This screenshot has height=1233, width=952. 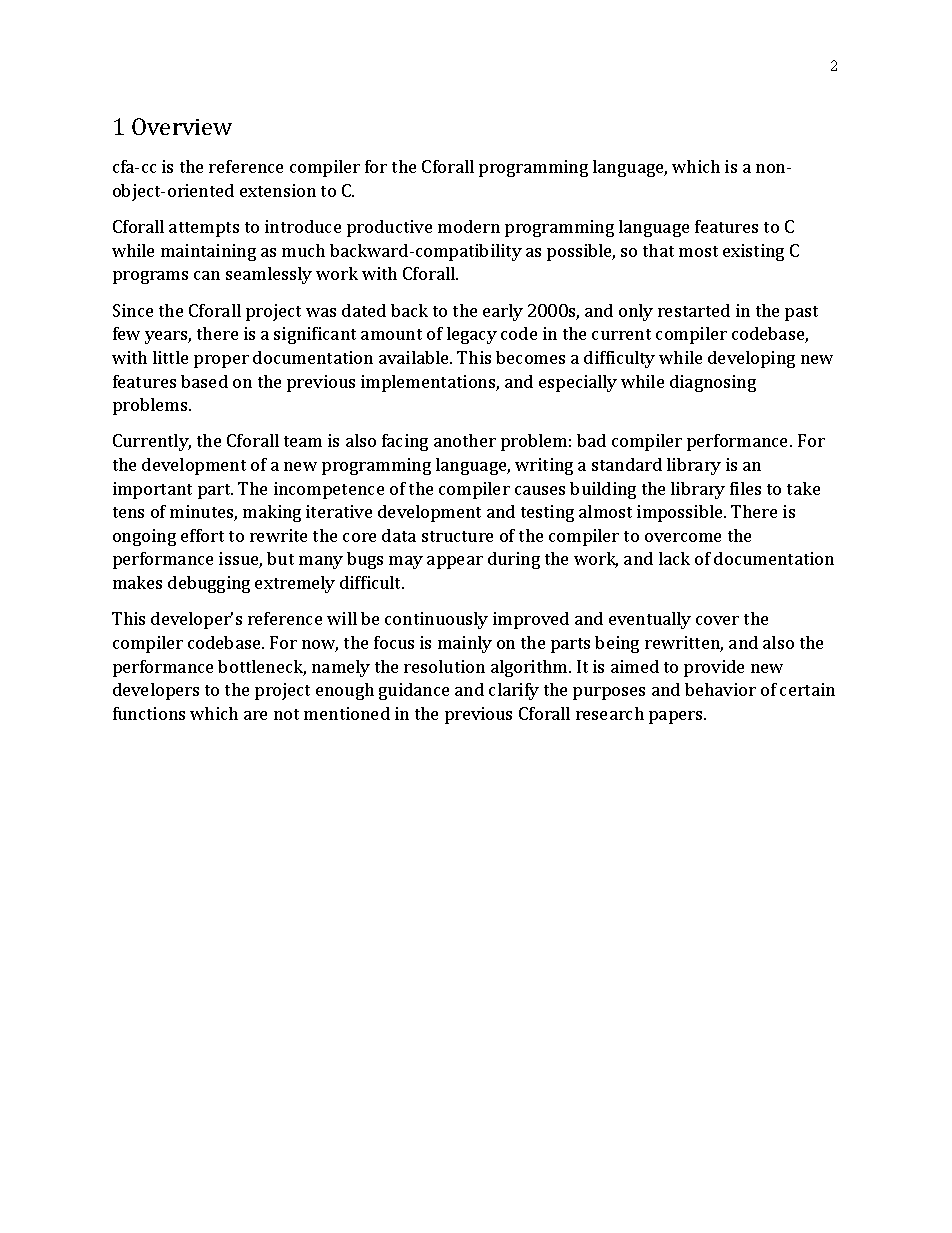 I want to click on maintaining, so click(x=208, y=252).
